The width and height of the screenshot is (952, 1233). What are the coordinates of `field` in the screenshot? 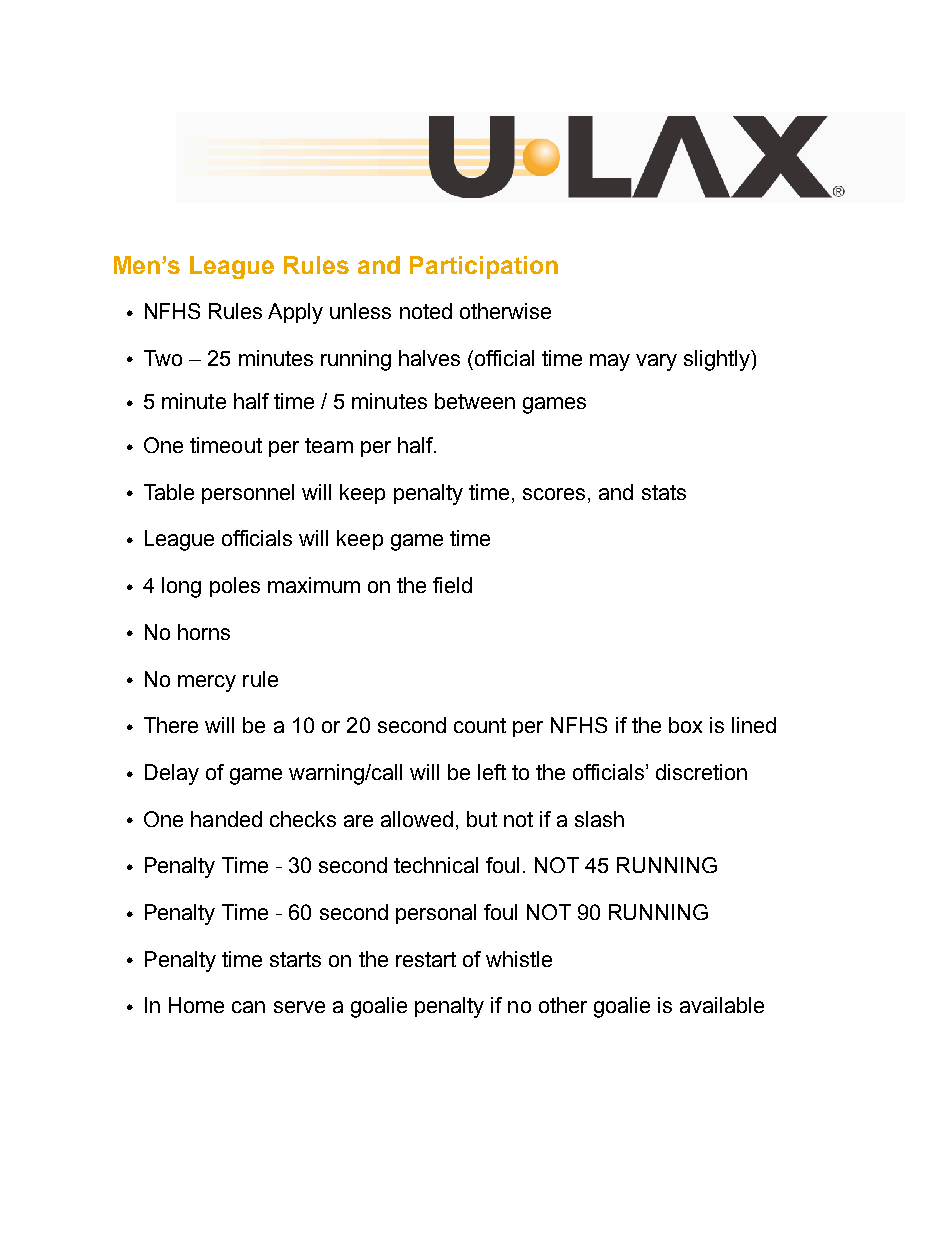 It's located at (452, 585).
